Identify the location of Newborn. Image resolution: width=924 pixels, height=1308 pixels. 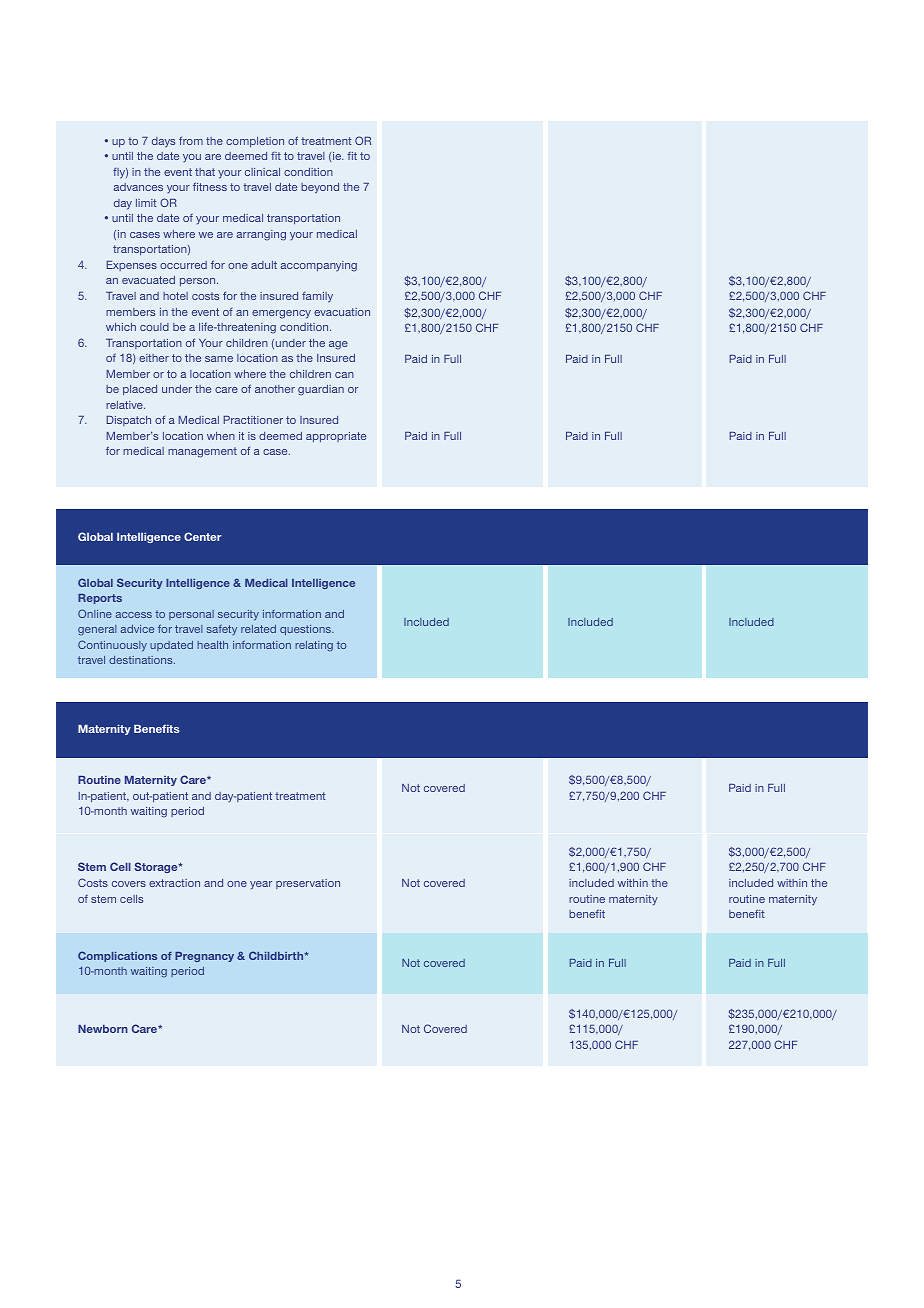
(103, 1029).
